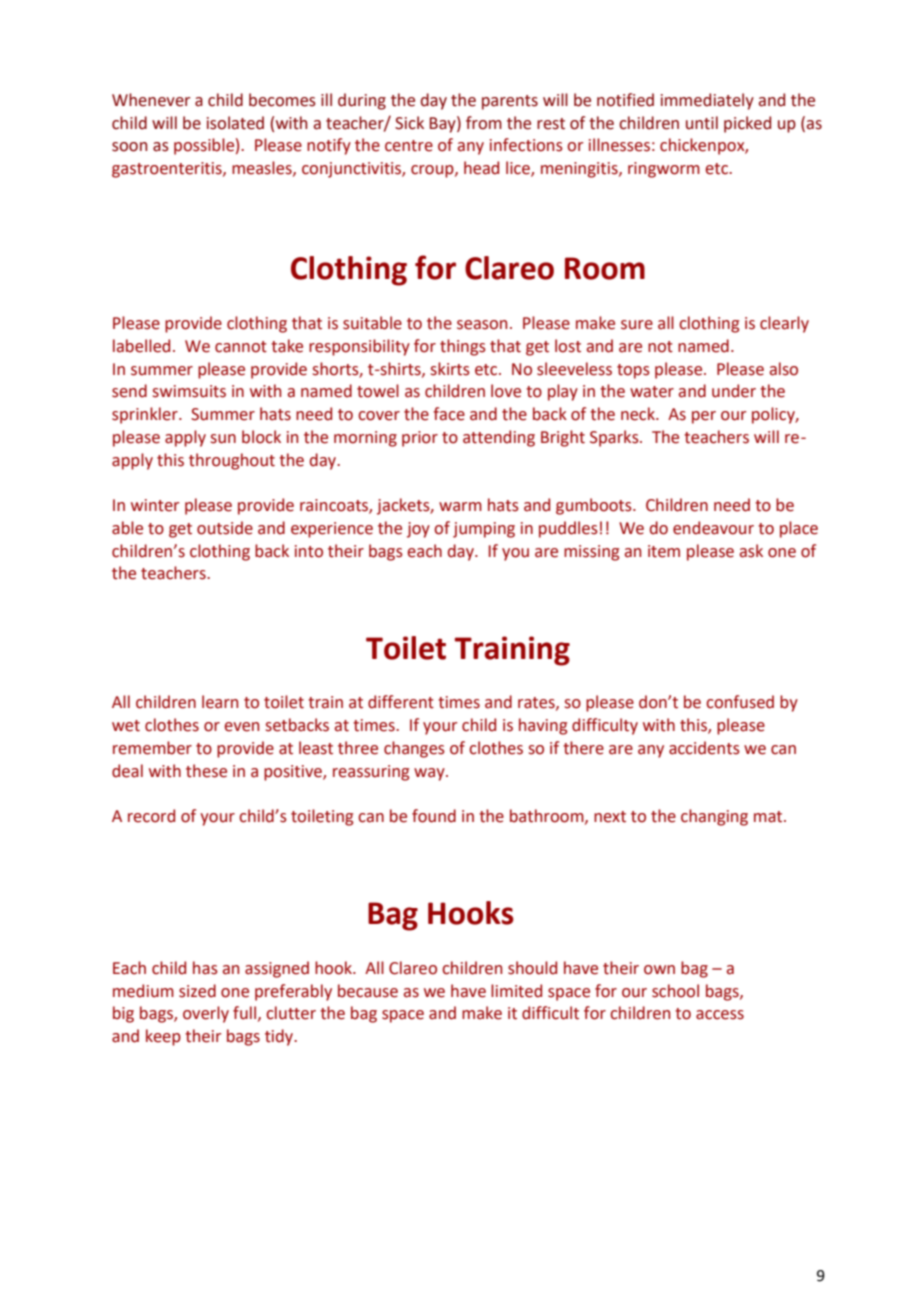 The width and height of the screenshot is (924, 1307). What do you see at coordinates (225, 528) in the screenshot?
I see `outside` at bounding box center [225, 528].
